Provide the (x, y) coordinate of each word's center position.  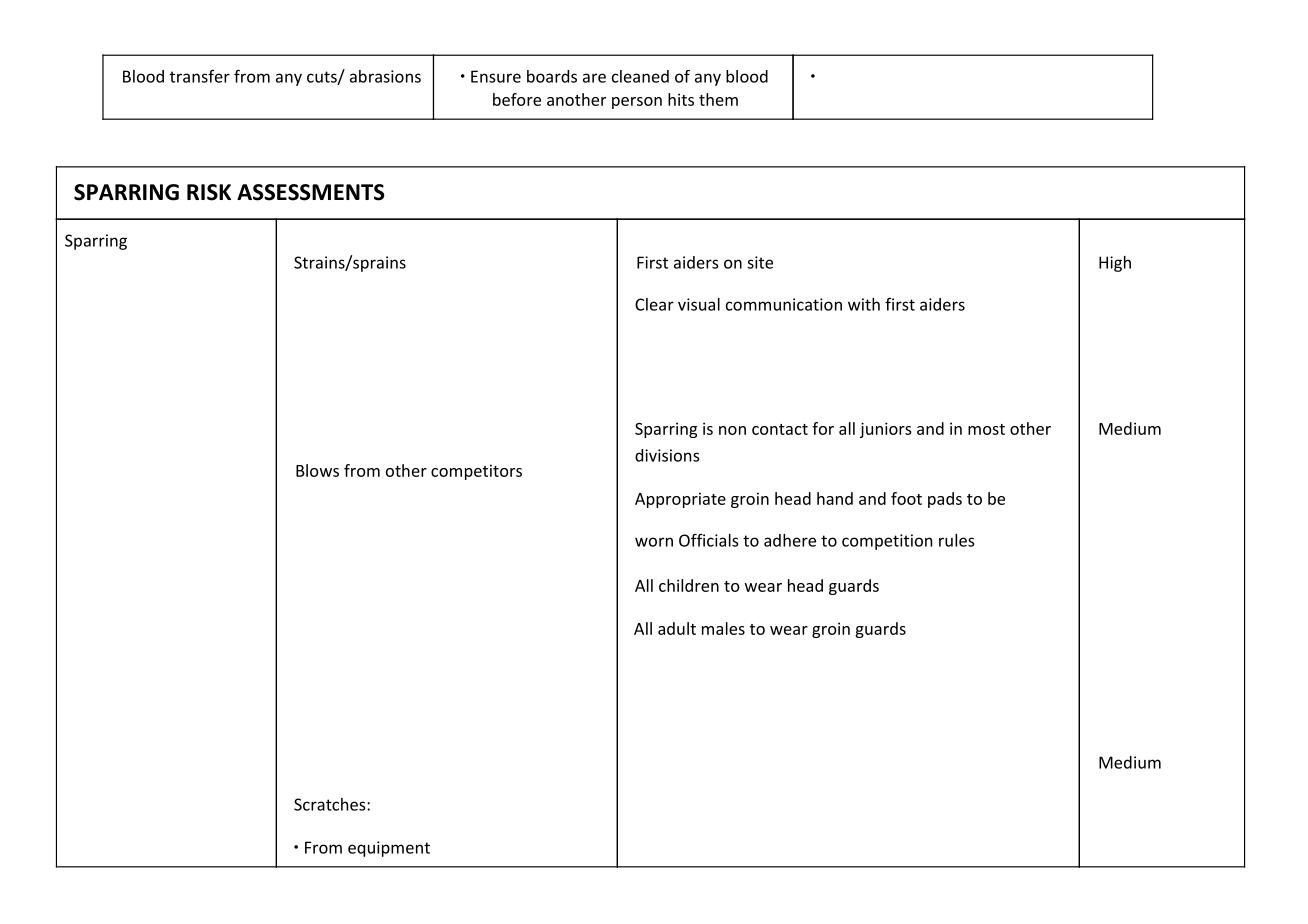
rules (956, 540)
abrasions (385, 76)
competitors (476, 472)
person (637, 103)
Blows (317, 470)
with (864, 304)
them (718, 99)
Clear (654, 304)
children (689, 585)
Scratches (331, 804)
